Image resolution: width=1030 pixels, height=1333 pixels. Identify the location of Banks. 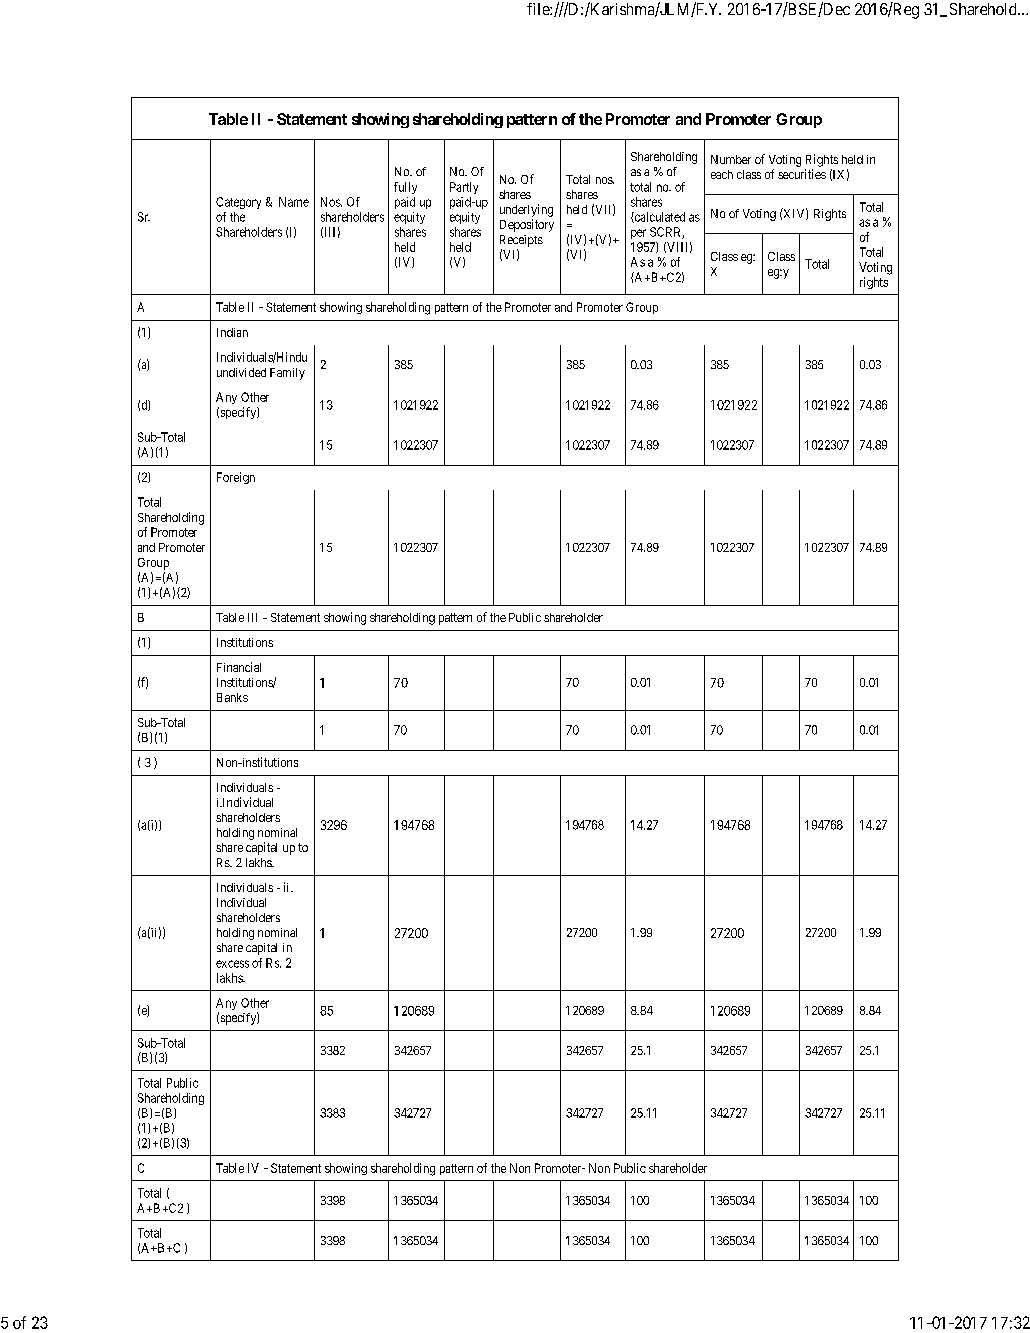
(232, 697).
